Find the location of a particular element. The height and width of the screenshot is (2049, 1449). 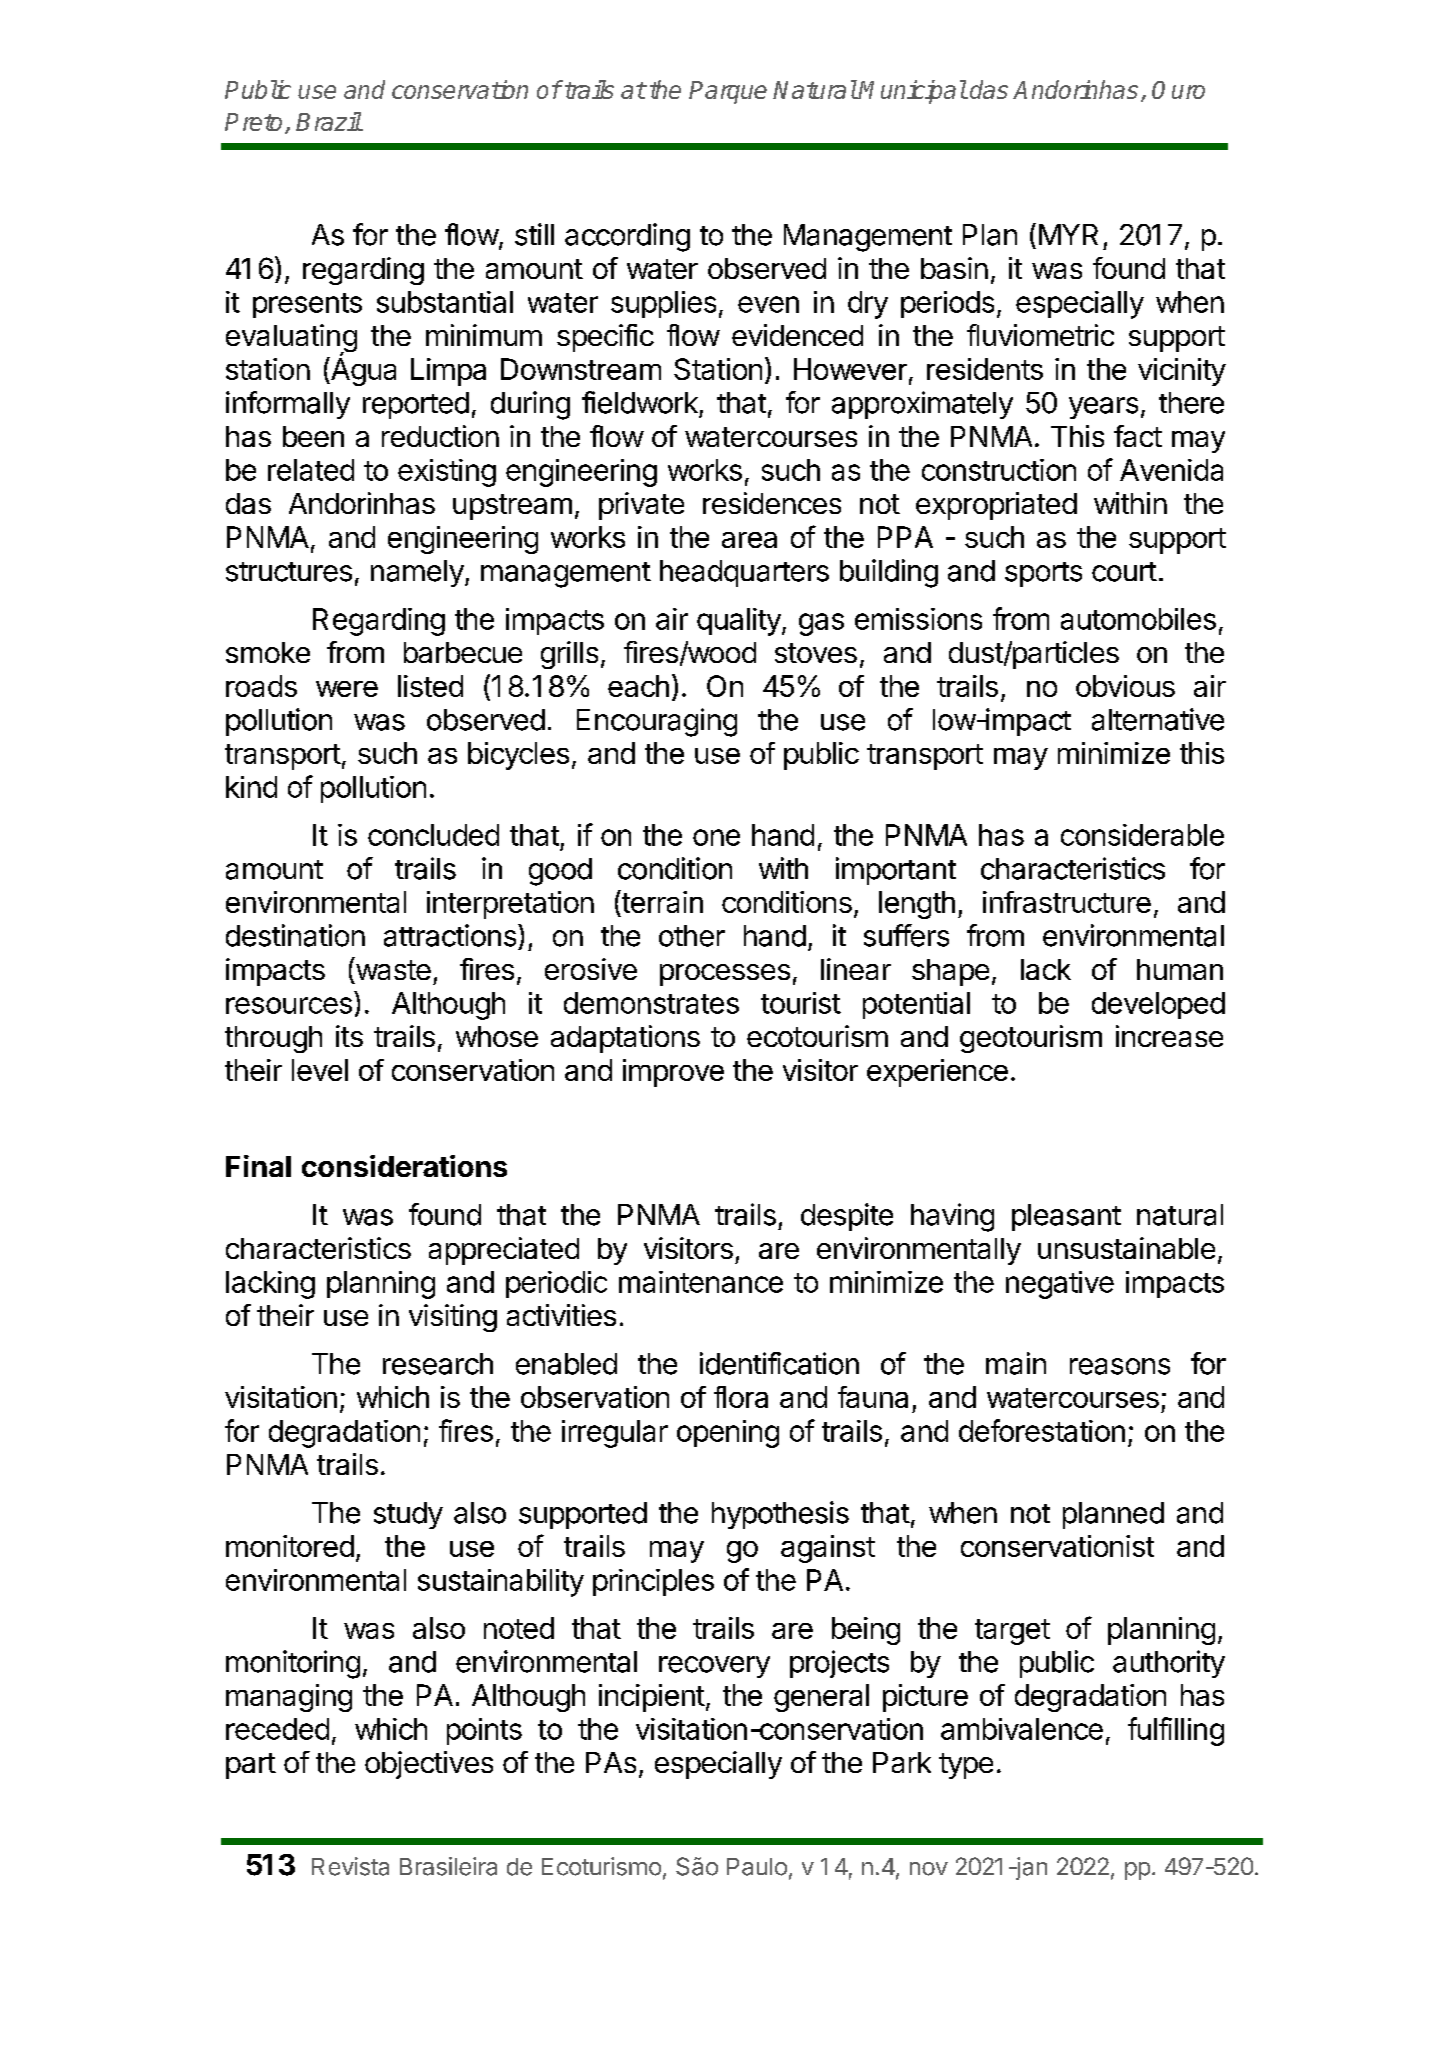

Paulo is located at coordinates (757, 1867).
